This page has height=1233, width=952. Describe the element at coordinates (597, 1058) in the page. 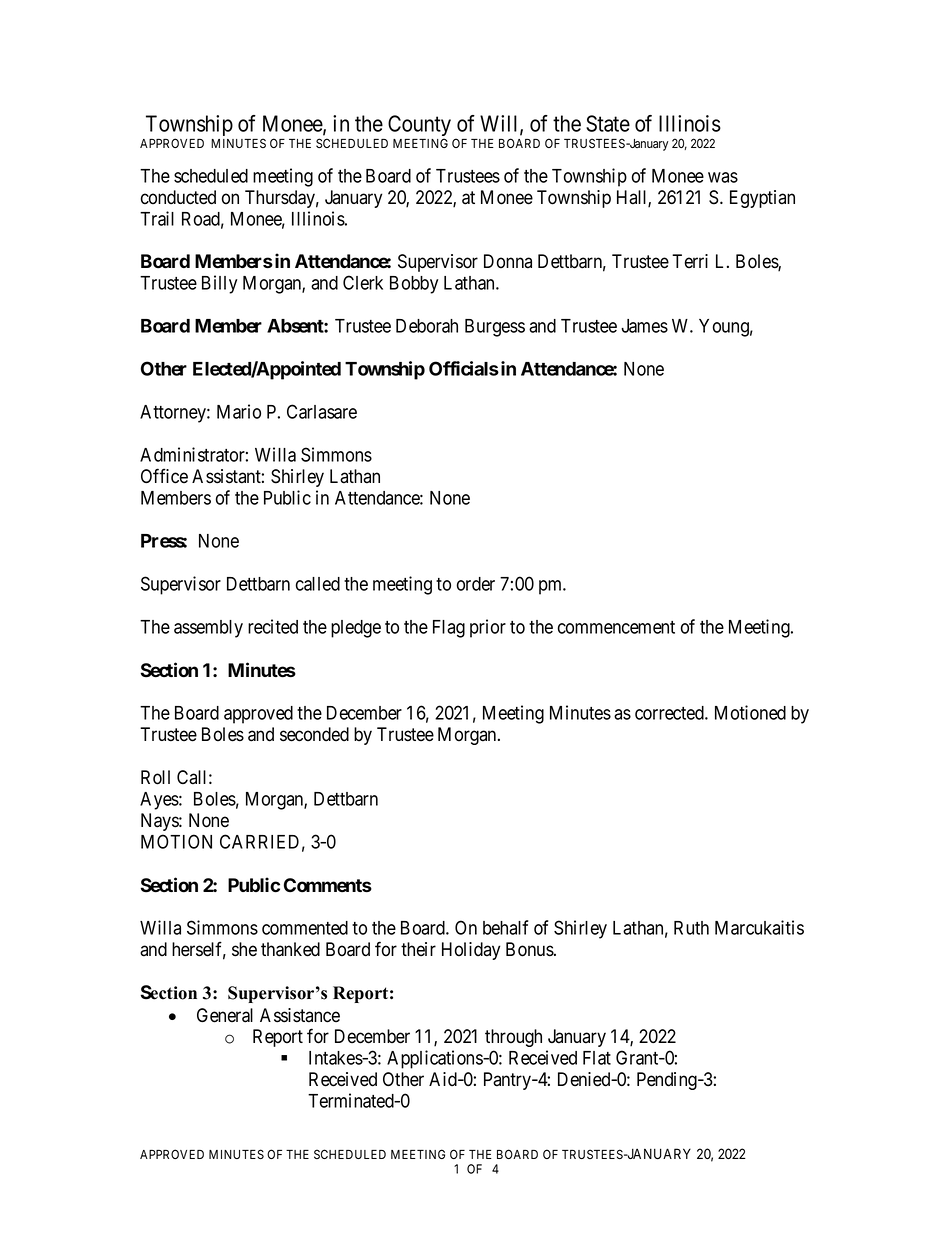

I see `Flat` at that location.
